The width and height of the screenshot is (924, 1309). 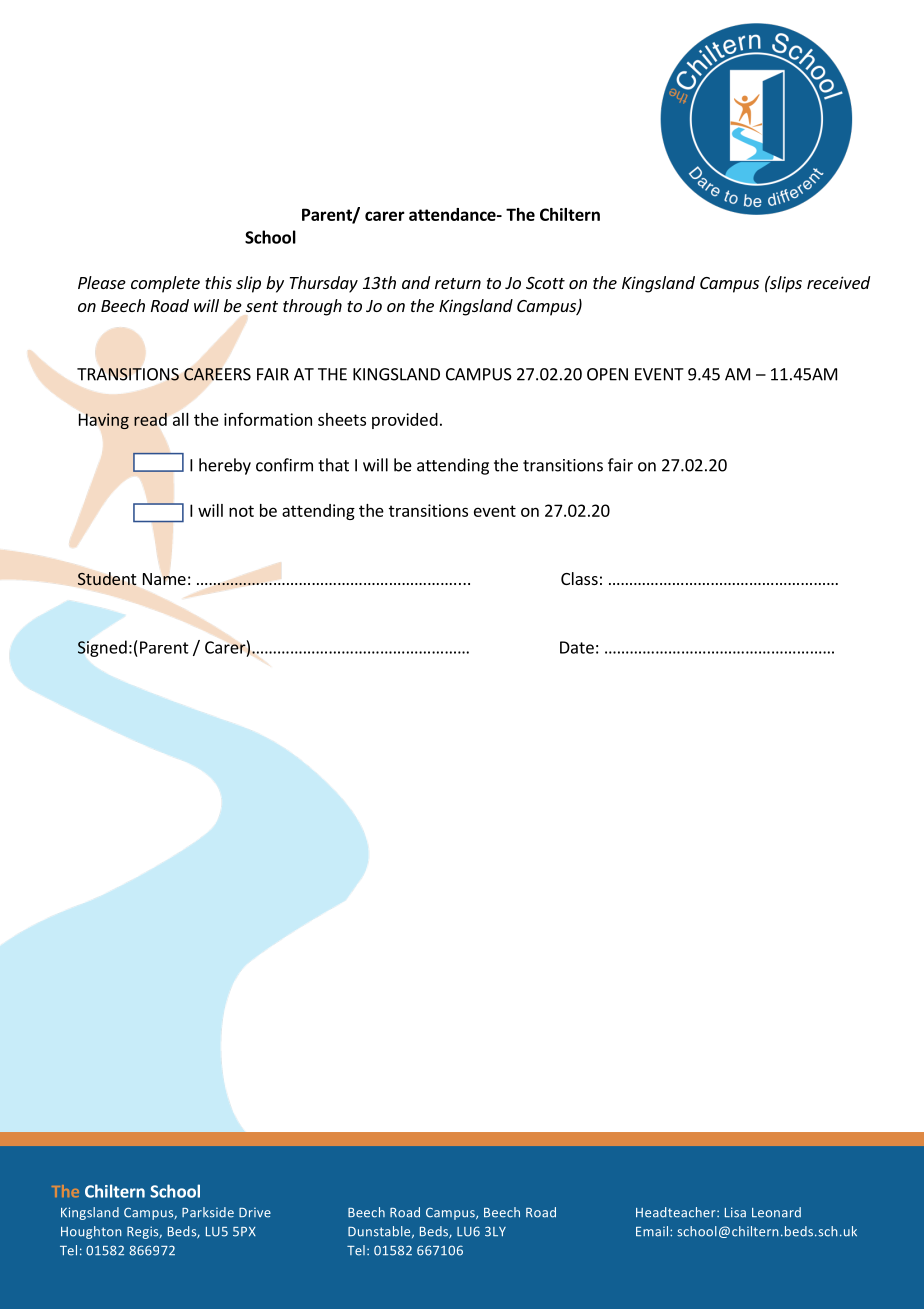 I want to click on Email, so click(x=653, y=1231).
